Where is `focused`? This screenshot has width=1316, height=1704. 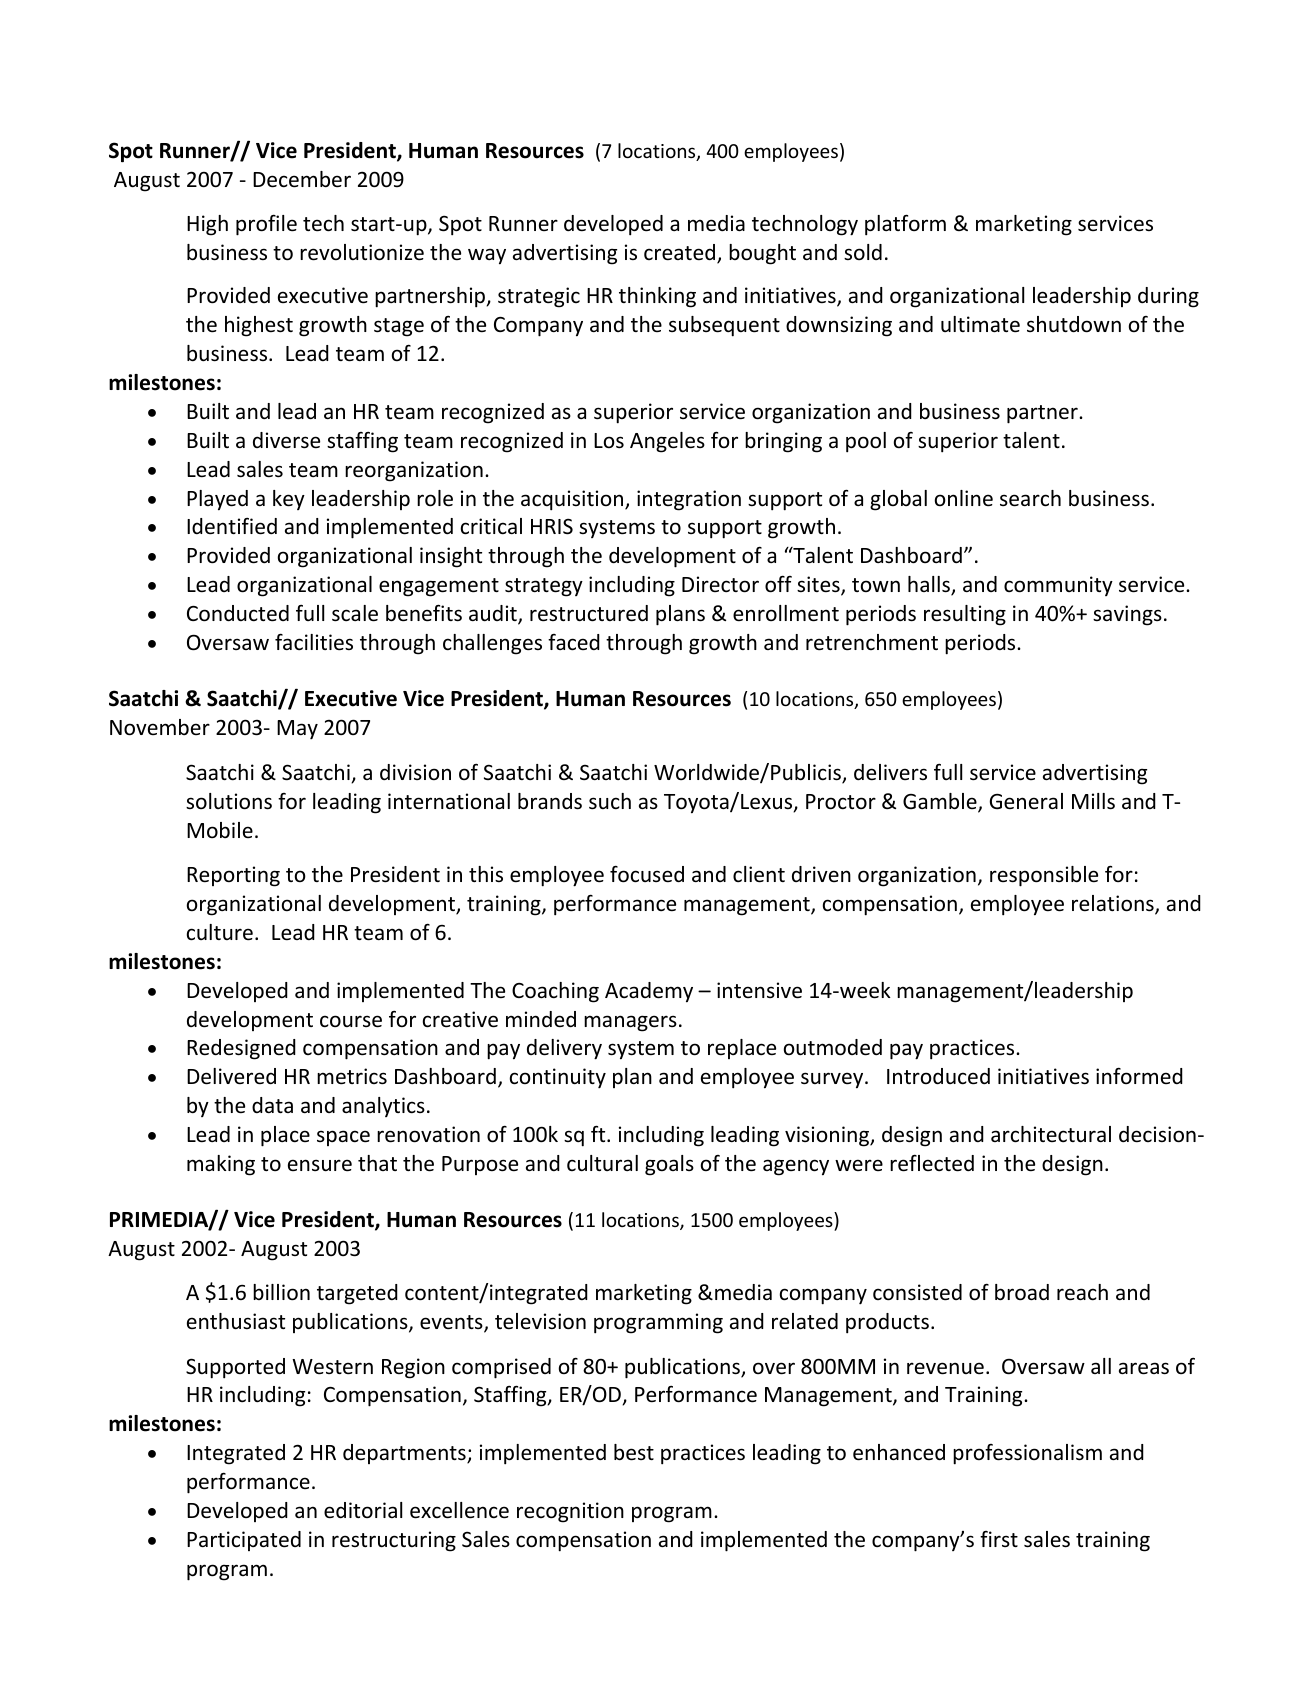
focused is located at coordinates (647, 874).
